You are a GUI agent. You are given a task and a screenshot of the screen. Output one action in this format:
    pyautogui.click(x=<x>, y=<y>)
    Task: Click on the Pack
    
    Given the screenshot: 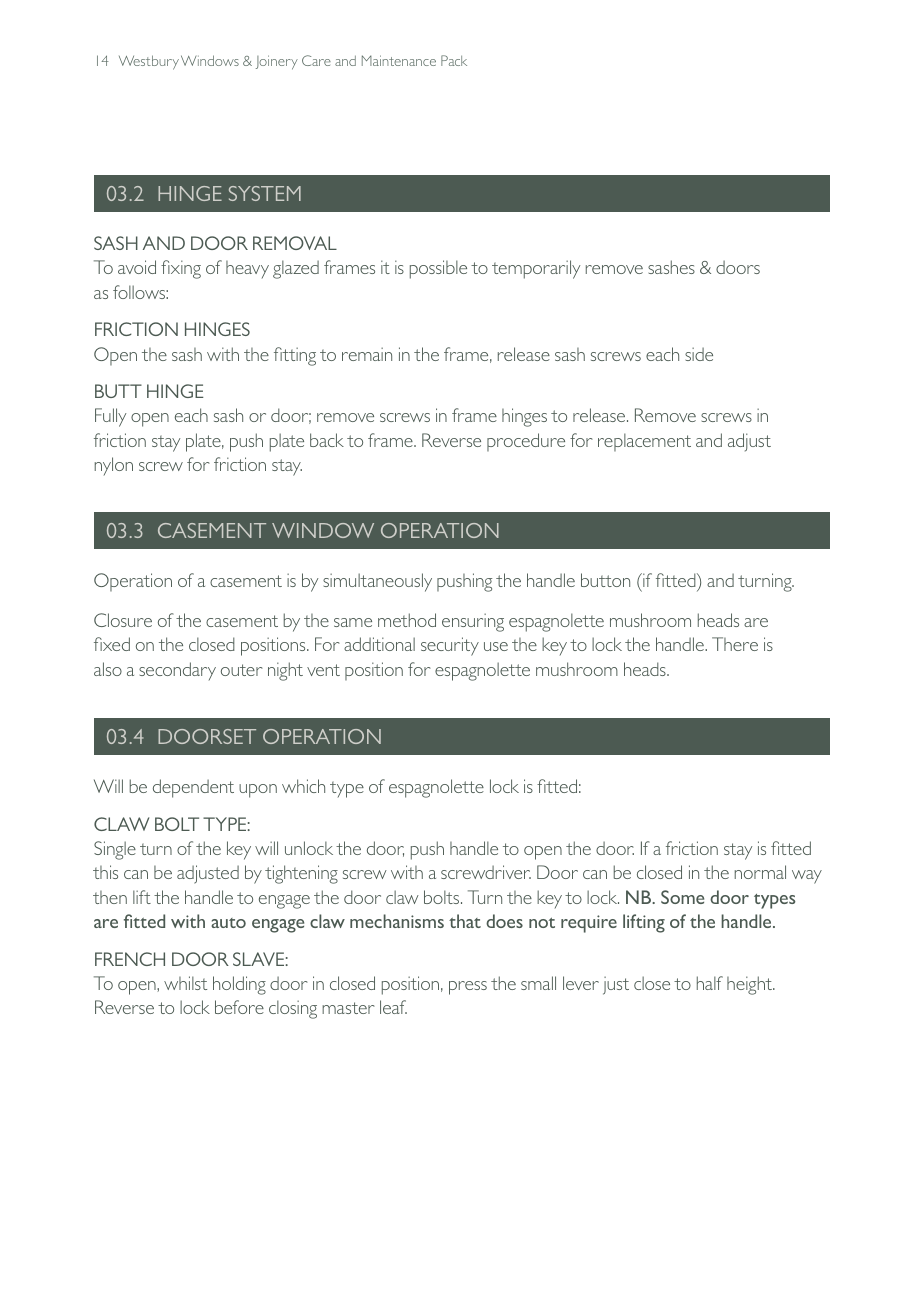 What is the action you would take?
    pyautogui.click(x=454, y=60)
